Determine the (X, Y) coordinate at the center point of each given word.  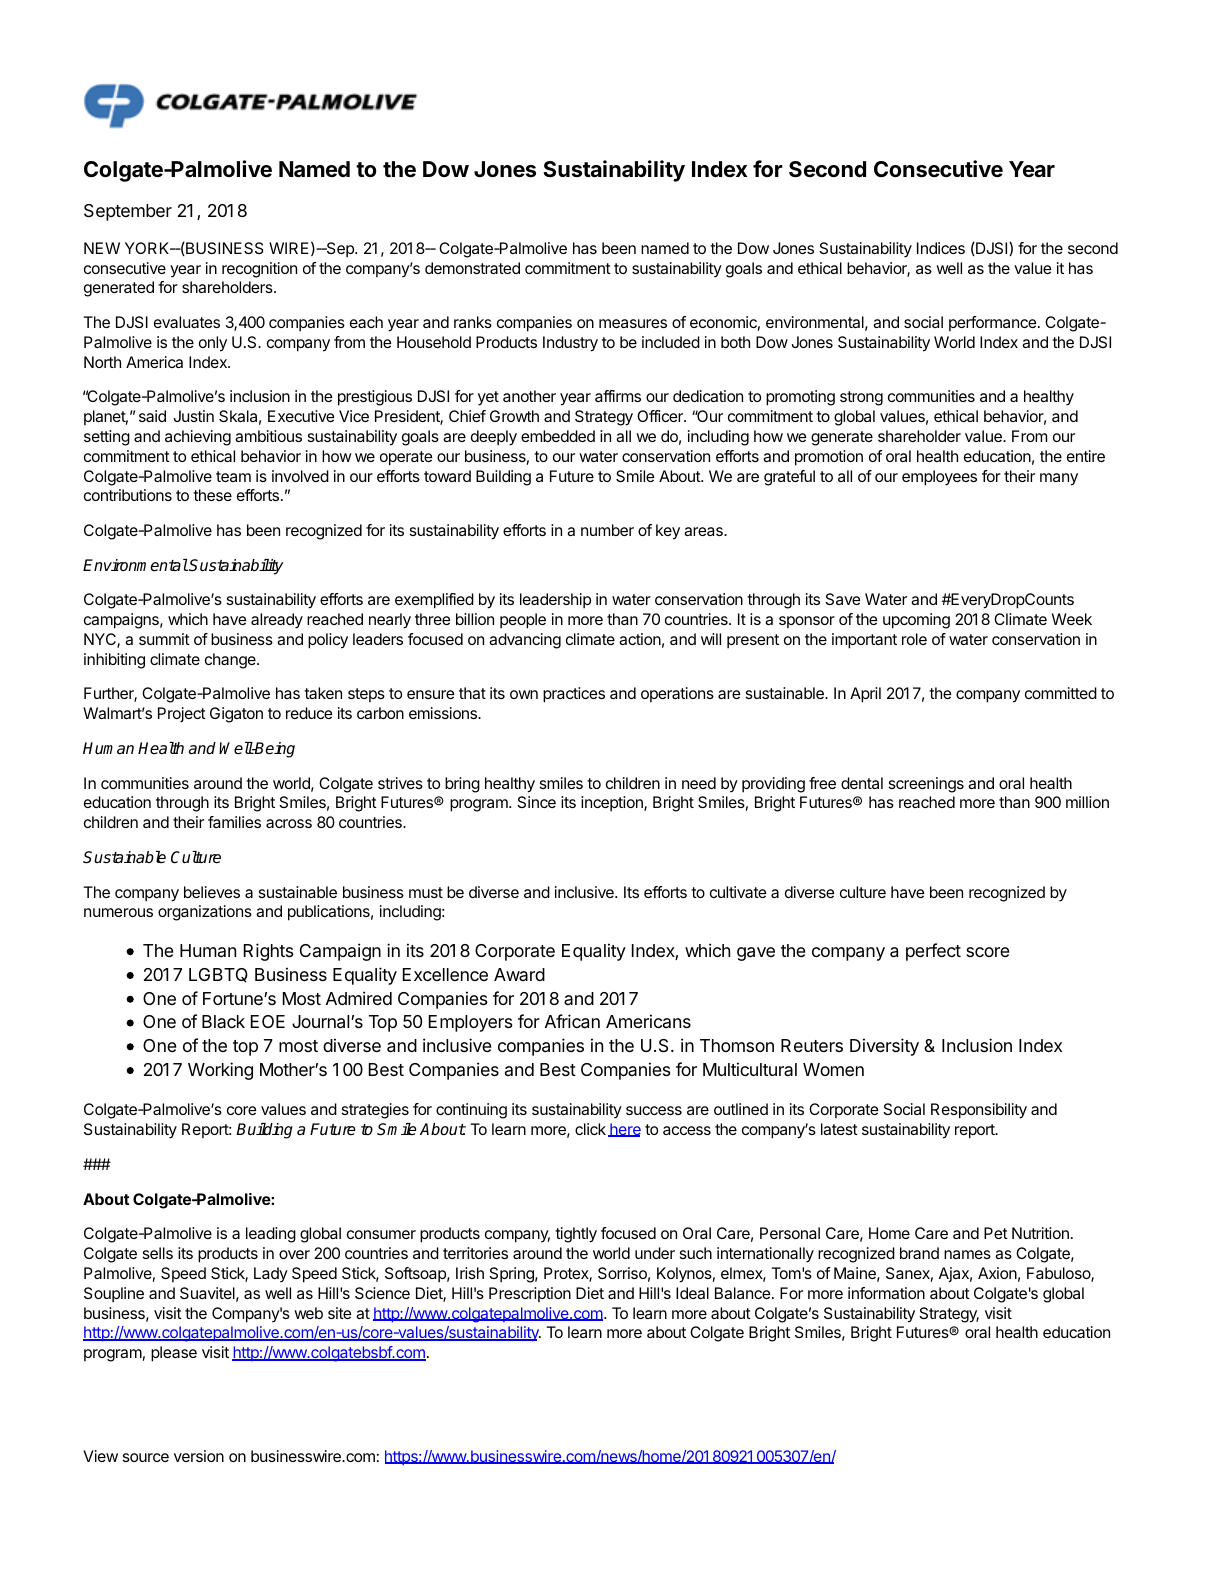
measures (633, 323)
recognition (259, 270)
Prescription (530, 1294)
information (886, 1293)
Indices (941, 248)
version (199, 1456)
